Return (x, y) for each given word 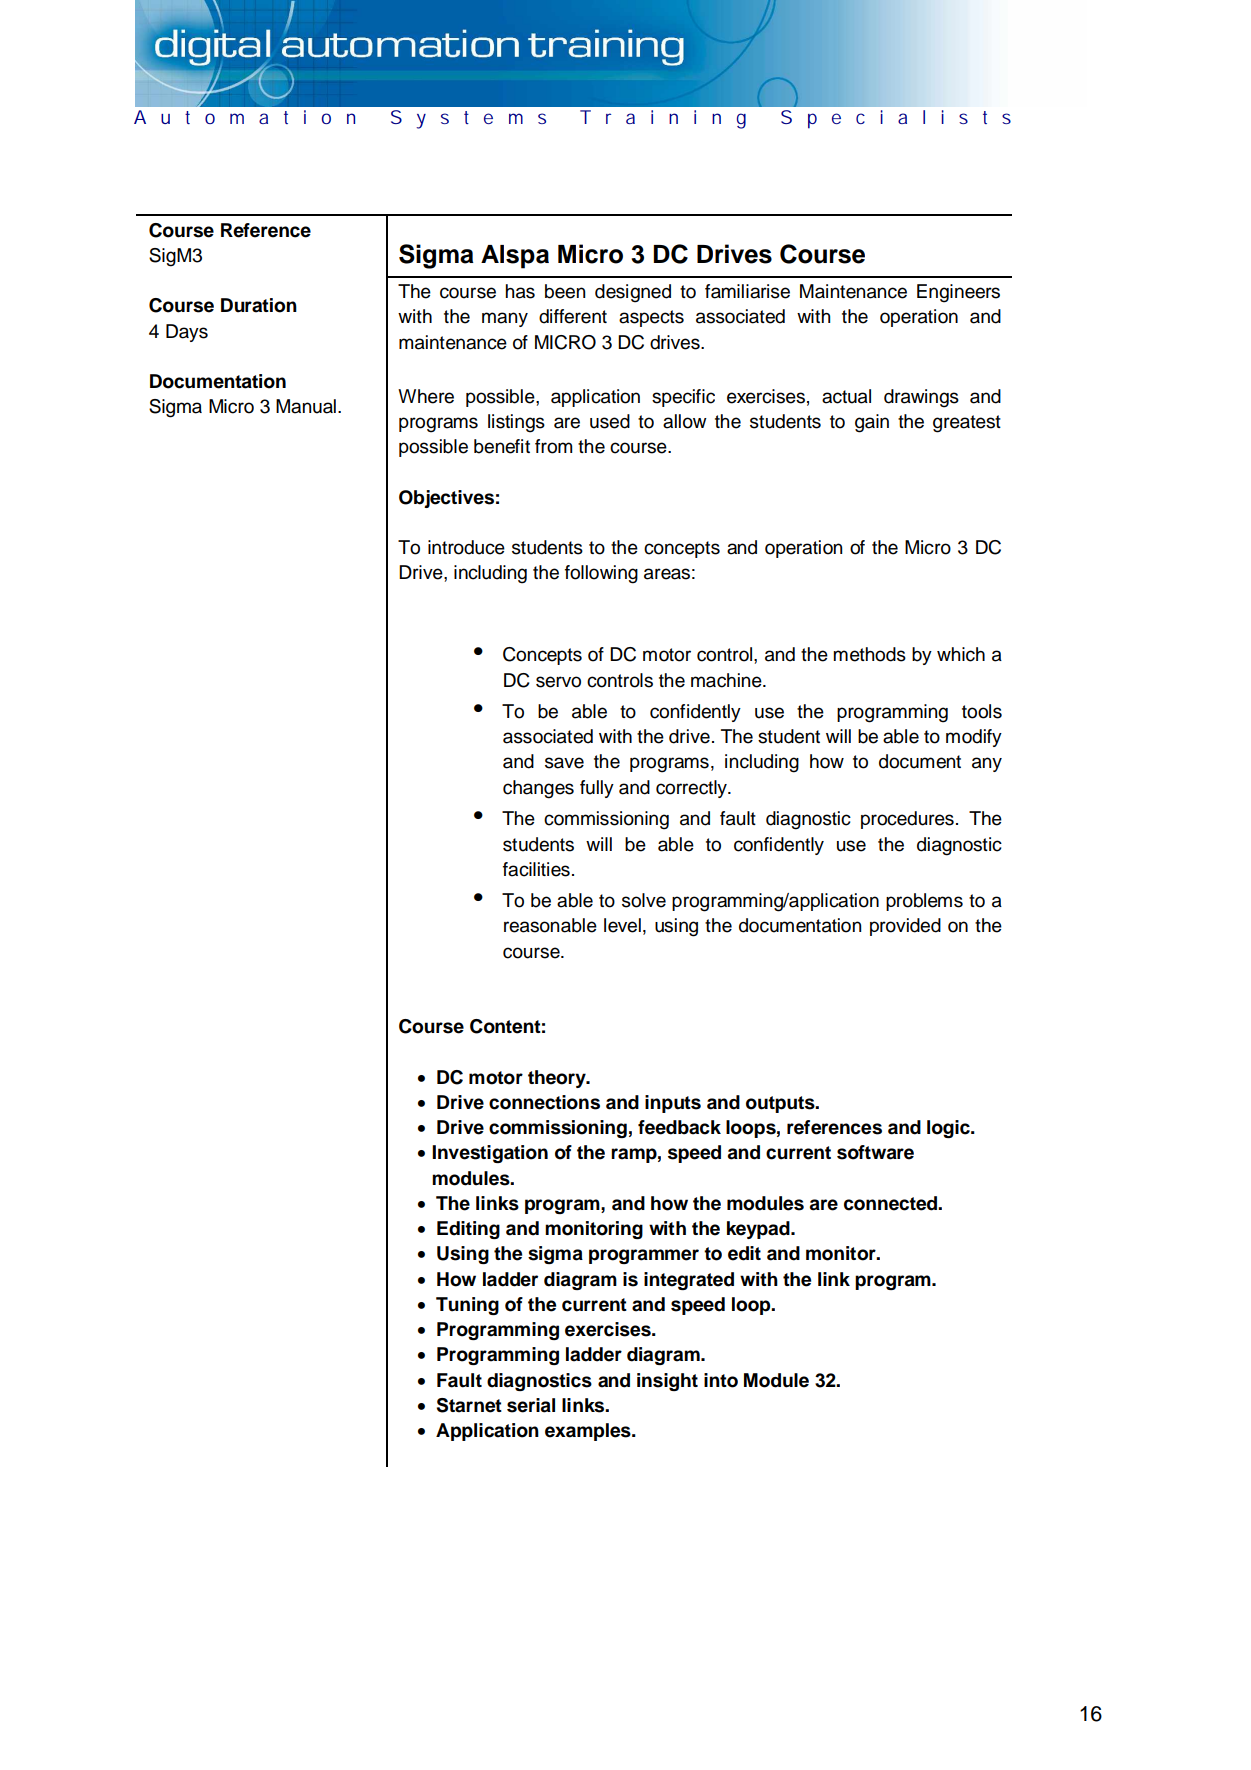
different (573, 316)
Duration (259, 305)
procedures (907, 820)
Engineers (958, 293)
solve (644, 900)
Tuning (467, 1306)
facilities (536, 869)
